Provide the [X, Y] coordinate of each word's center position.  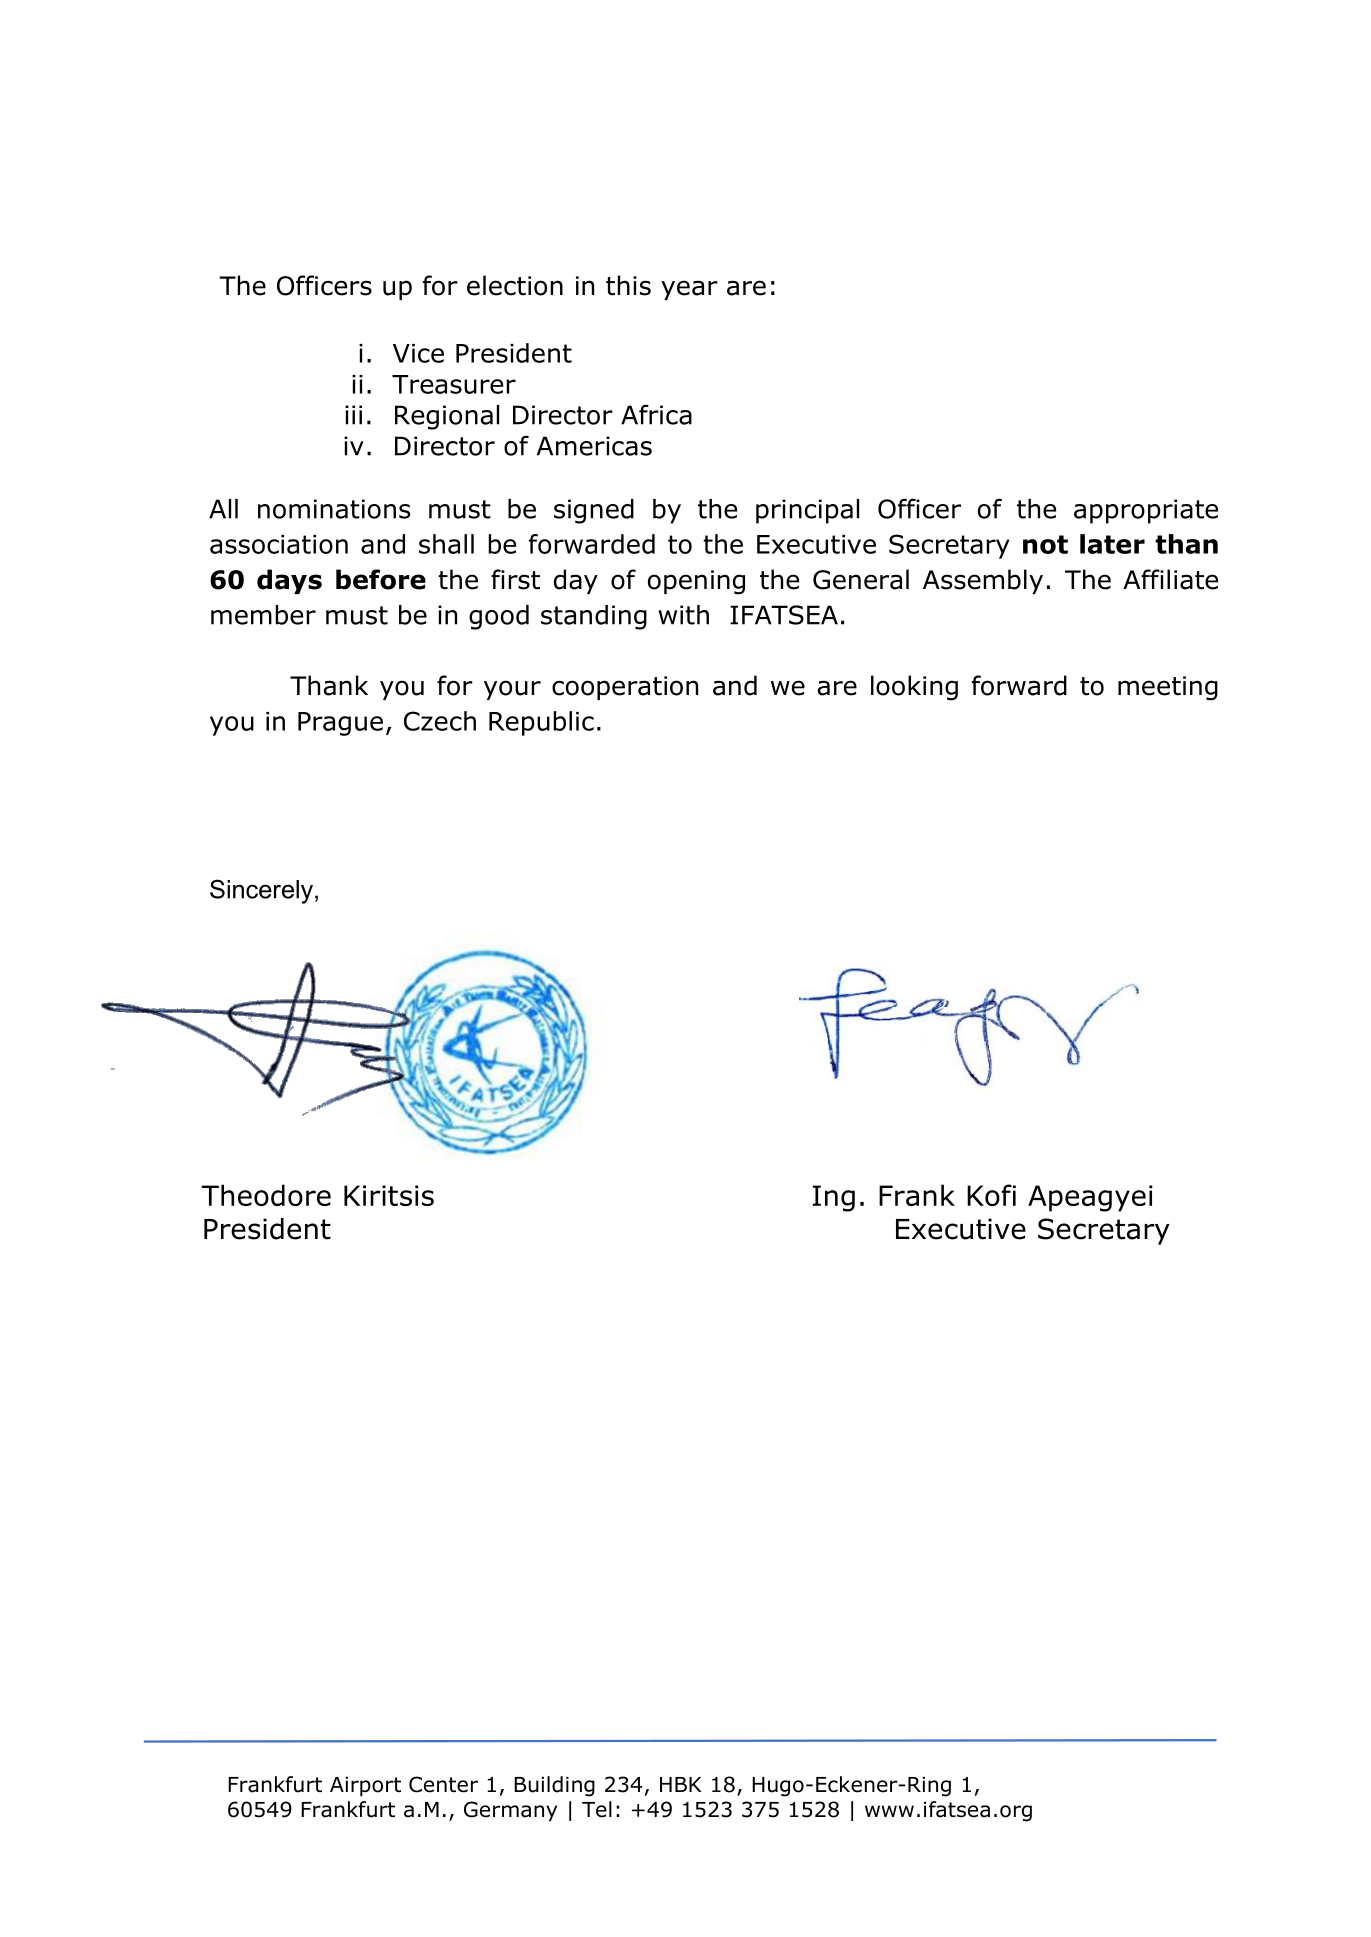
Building [554, 1786]
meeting [1168, 688]
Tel [597, 1809]
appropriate [1146, 511]
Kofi [991, 1195]
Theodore [266, 1195]
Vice [418, 353]
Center [443, 1784]
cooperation [625, 688]
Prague [340, 724]
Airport [365, 1786]
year [689, 290]
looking [914, 688]
